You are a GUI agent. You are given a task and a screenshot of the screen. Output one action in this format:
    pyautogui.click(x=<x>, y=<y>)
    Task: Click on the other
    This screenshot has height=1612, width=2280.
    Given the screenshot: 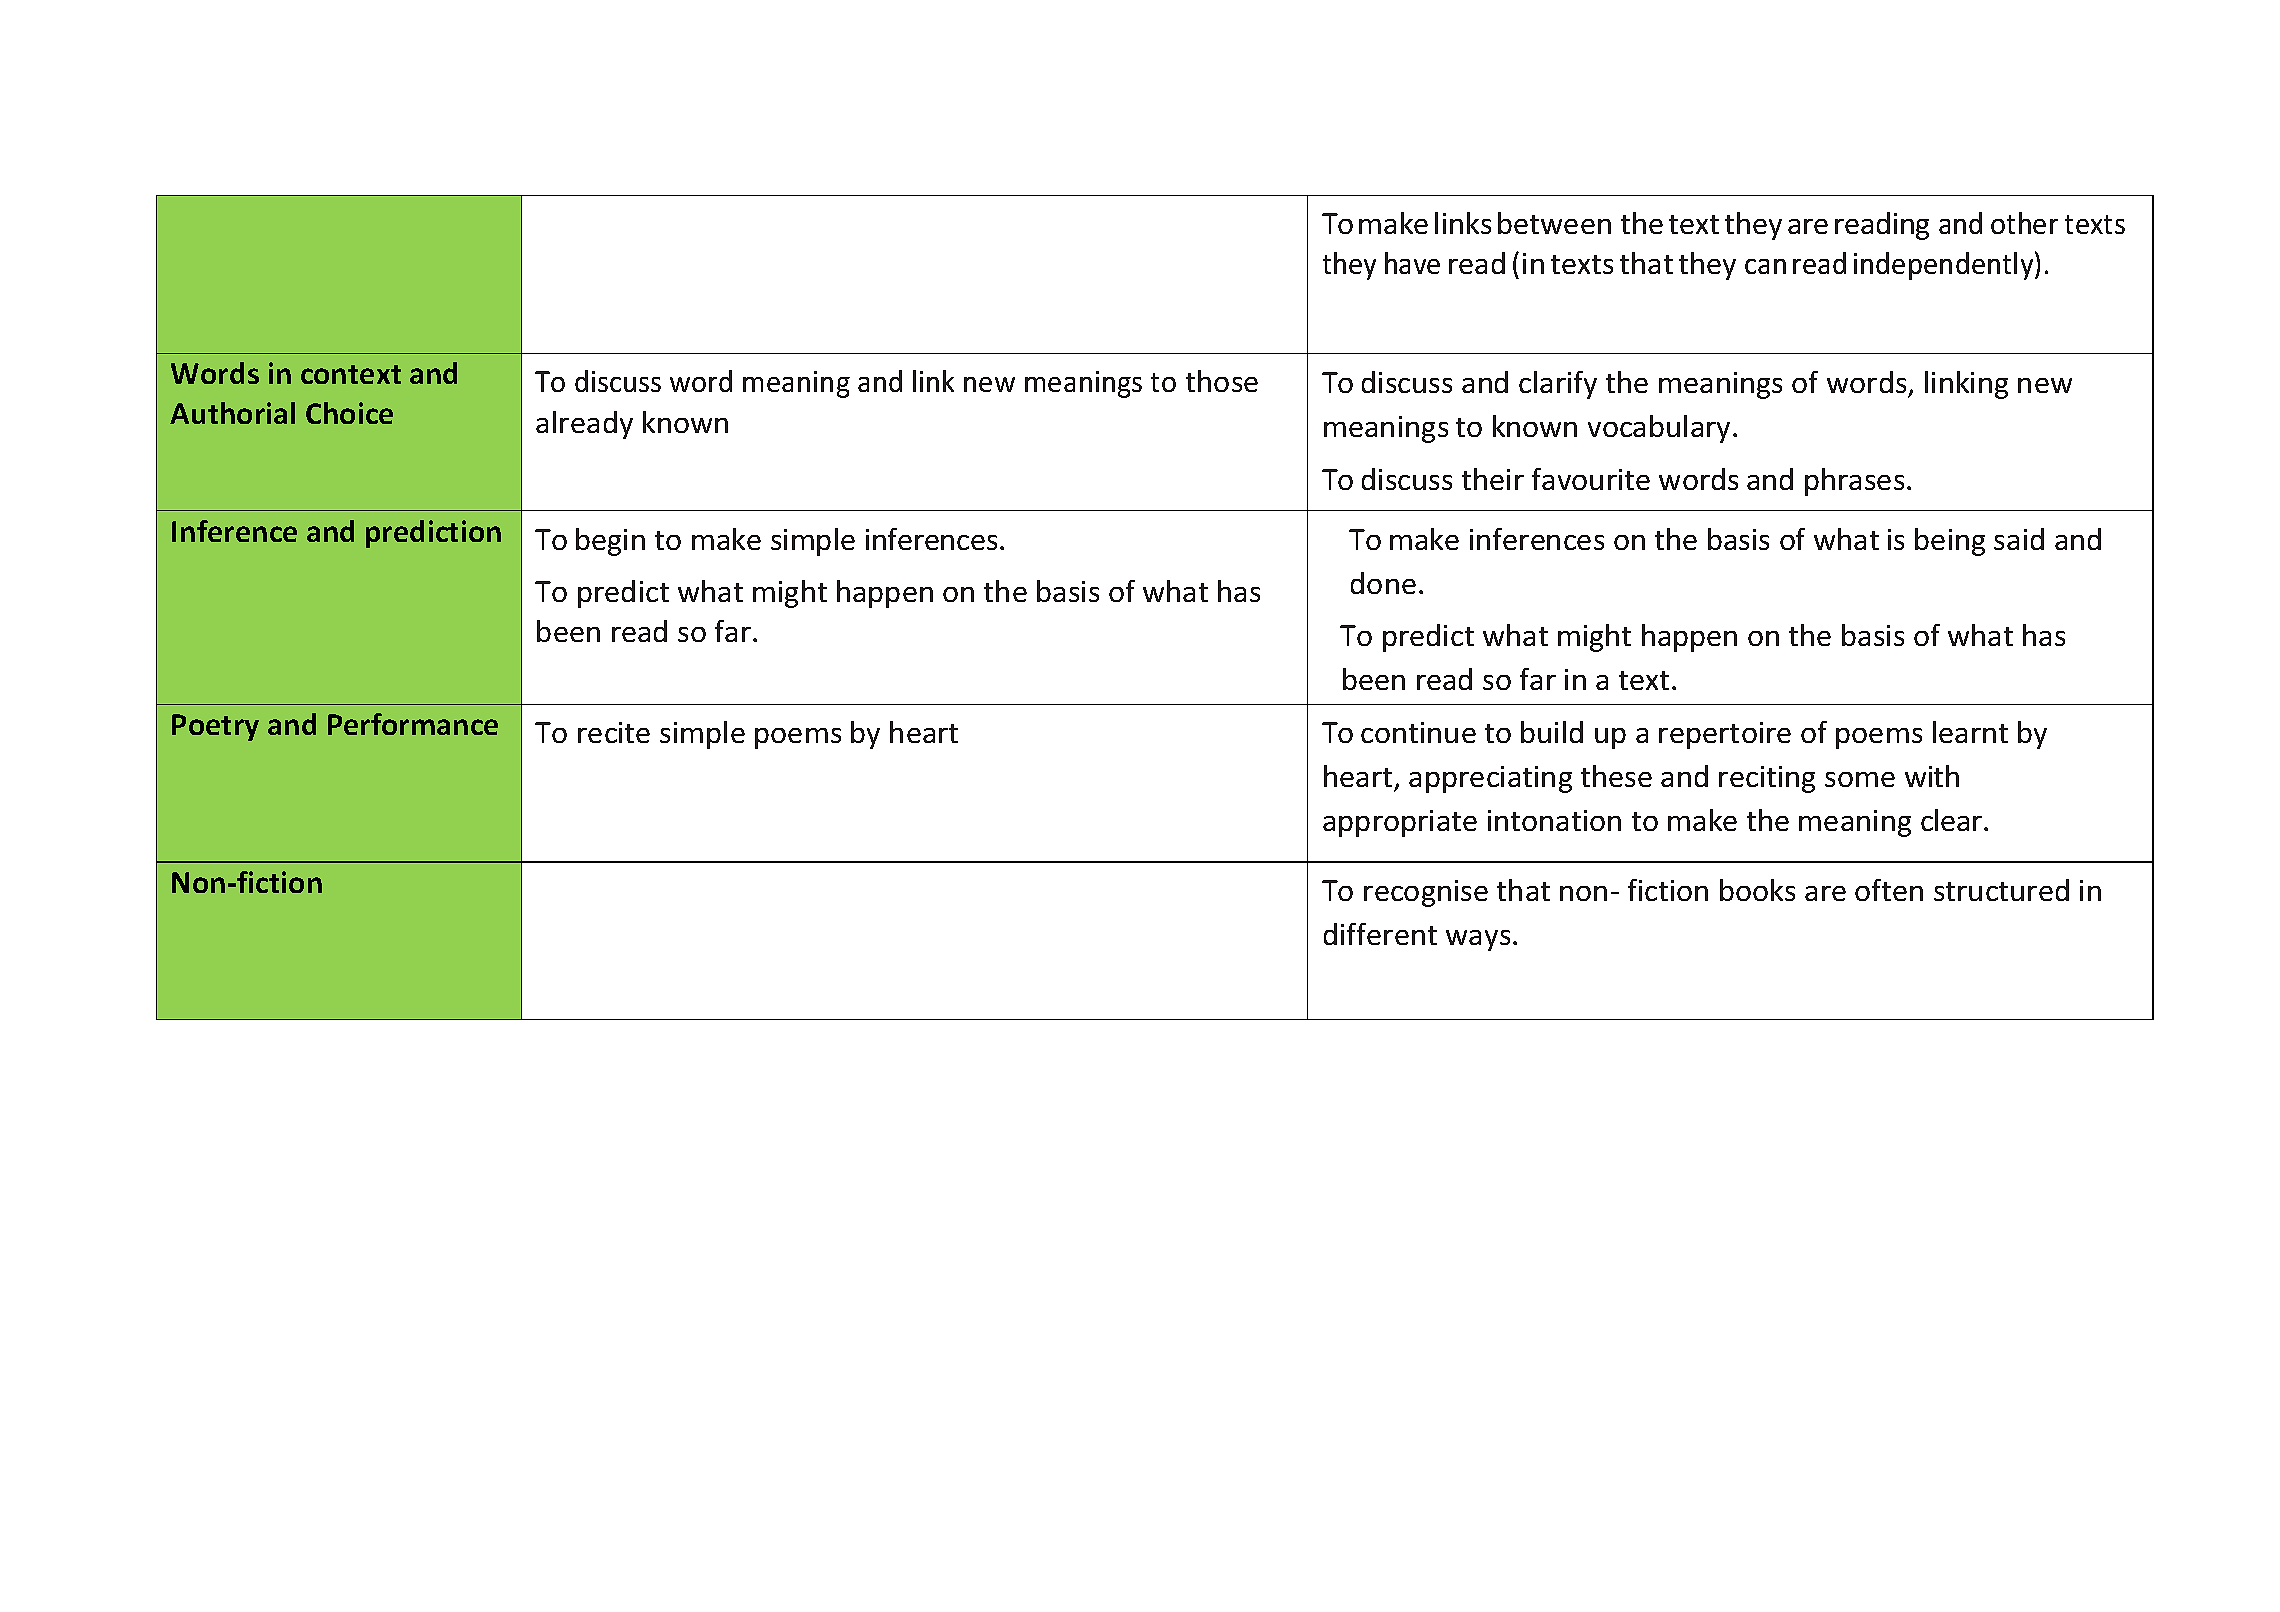 What is the action you would take?
    pyautogui.click(x=2024, y=223)
